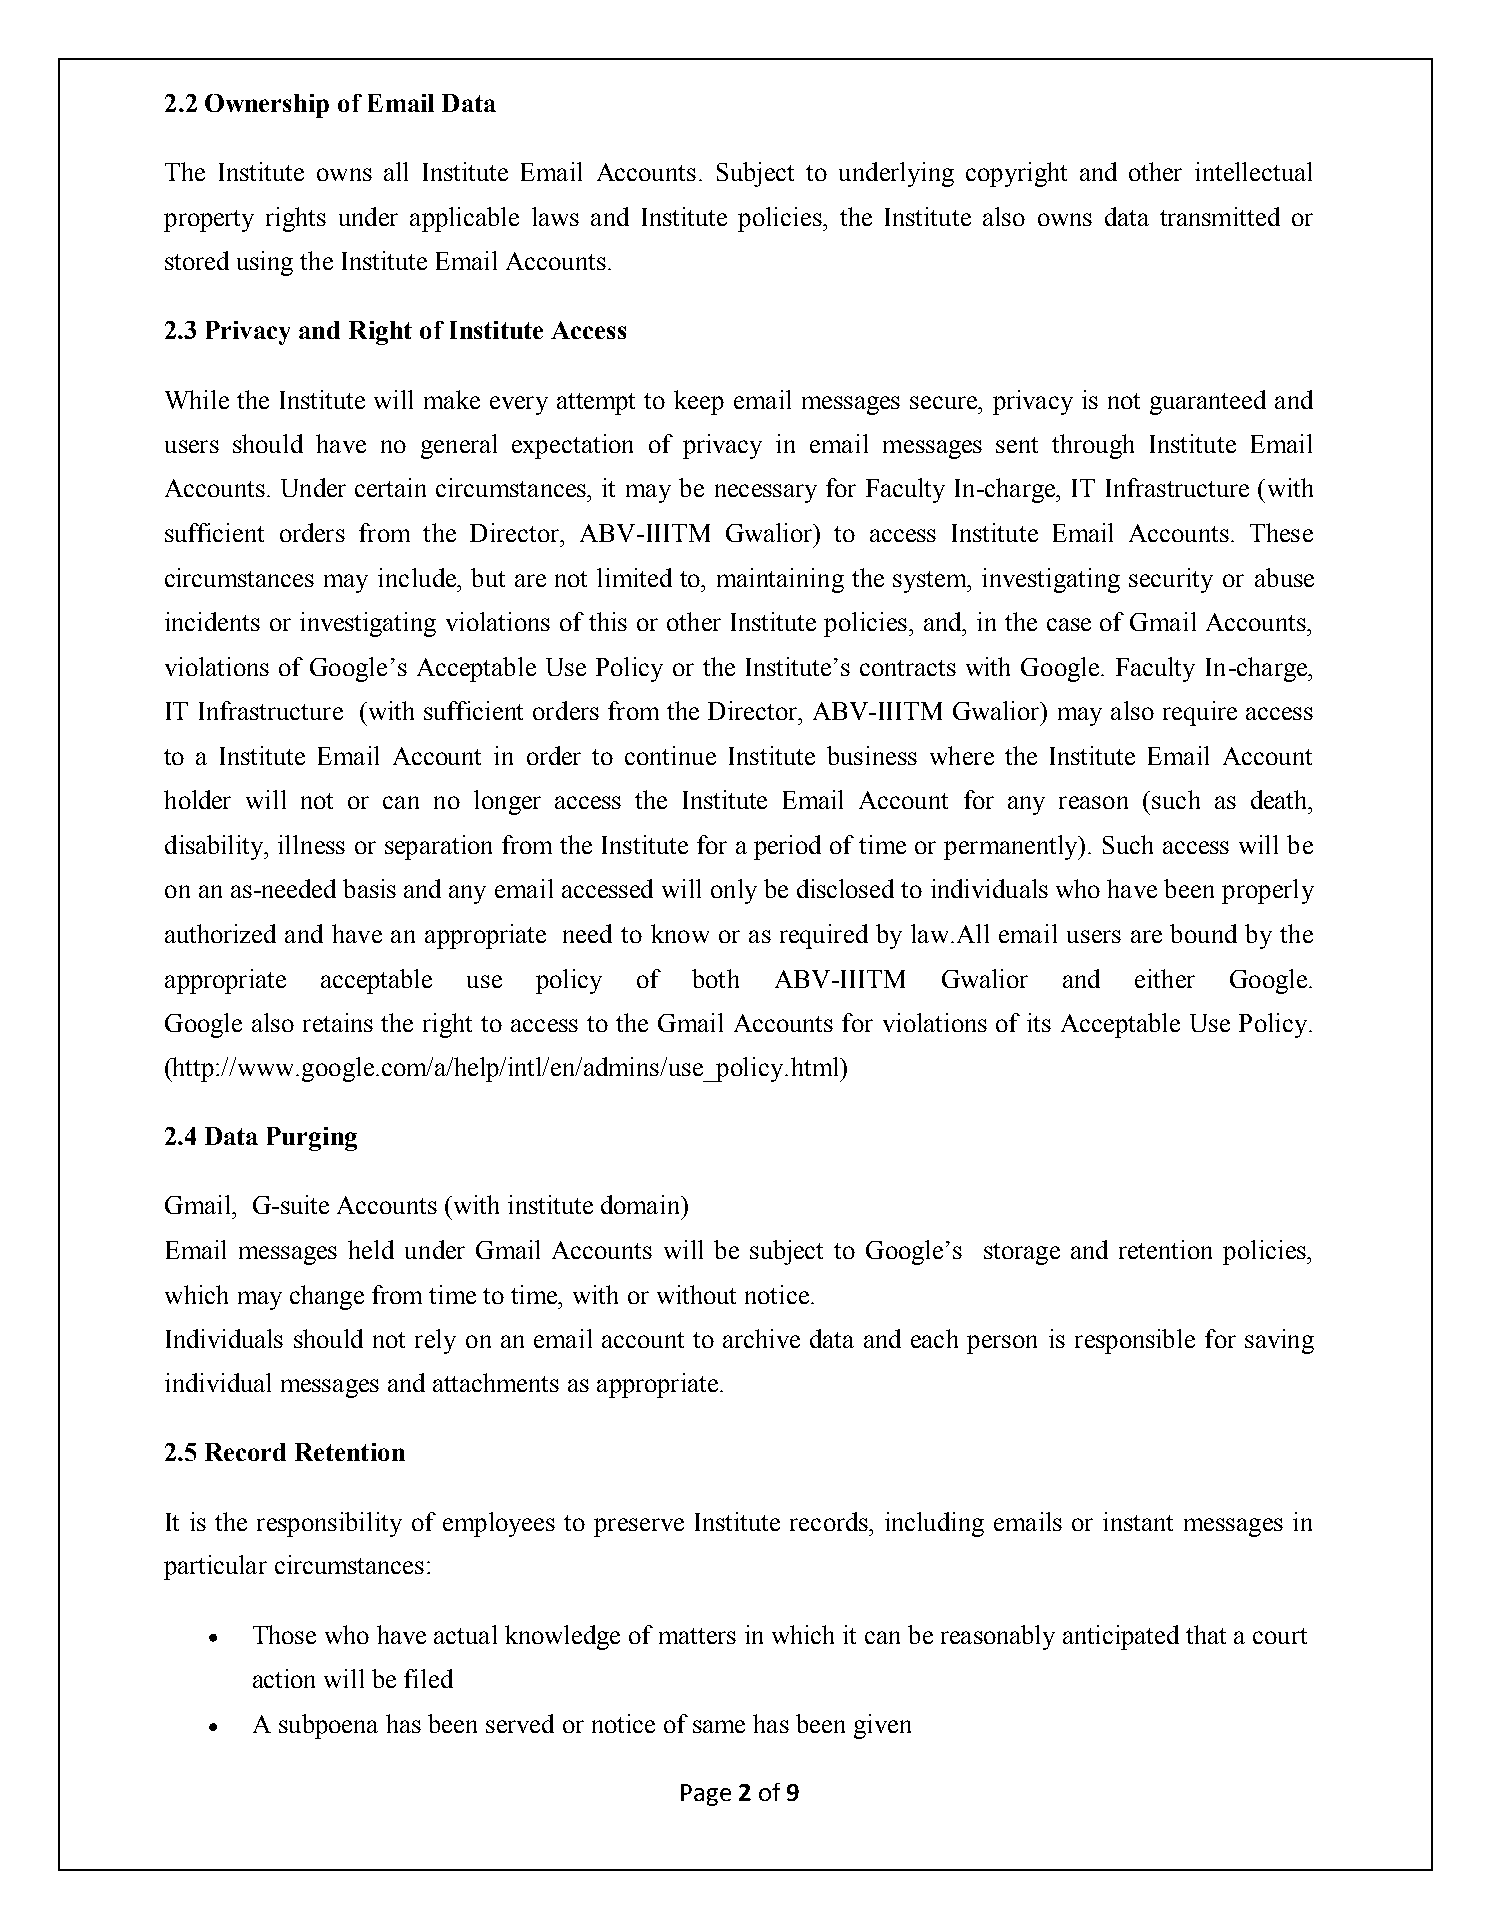  Describe the element at coordinates (1022, 1254) in the screenshot. I see `storage` at that location.
